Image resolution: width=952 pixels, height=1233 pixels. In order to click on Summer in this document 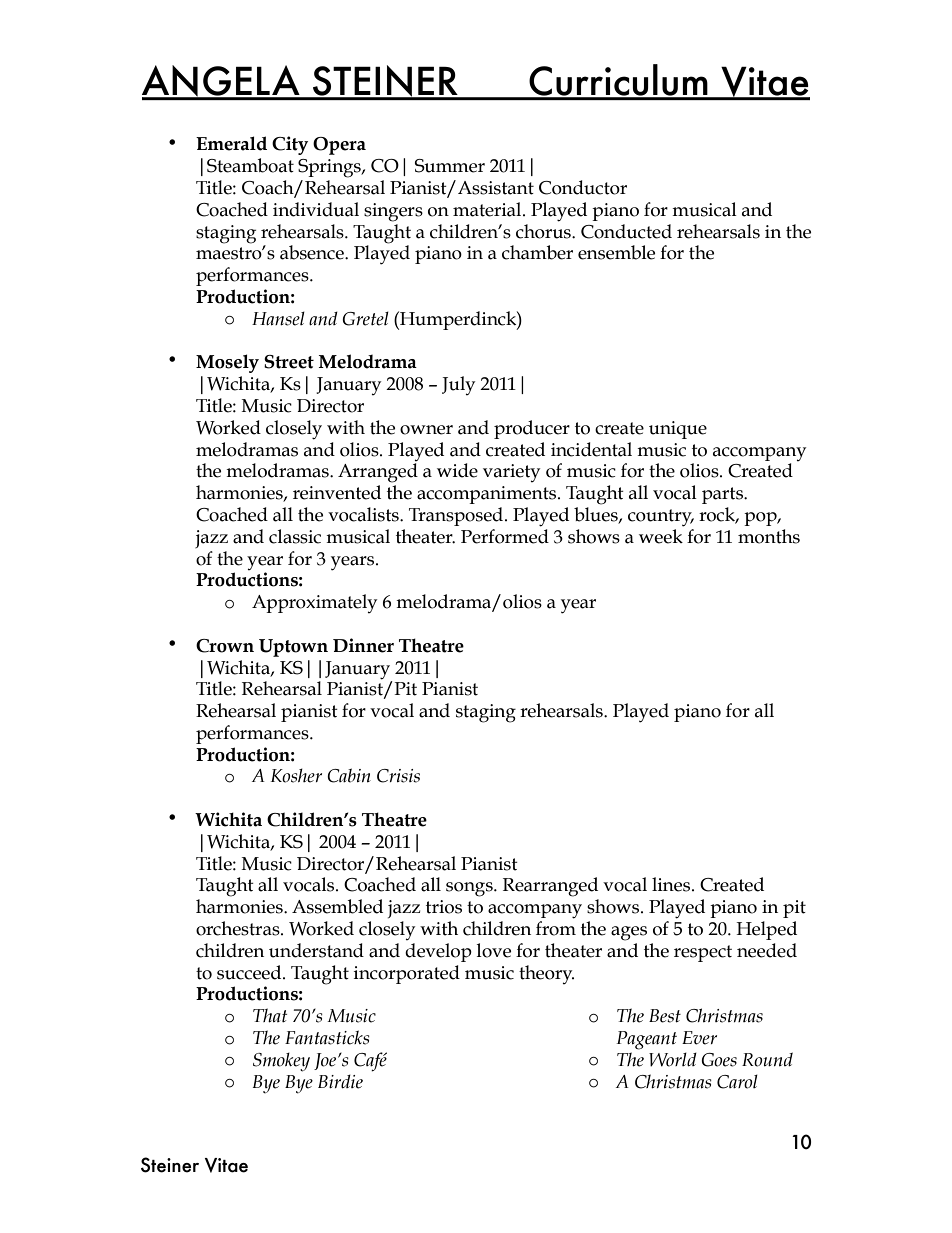, I will do `click(450, 166)`.
